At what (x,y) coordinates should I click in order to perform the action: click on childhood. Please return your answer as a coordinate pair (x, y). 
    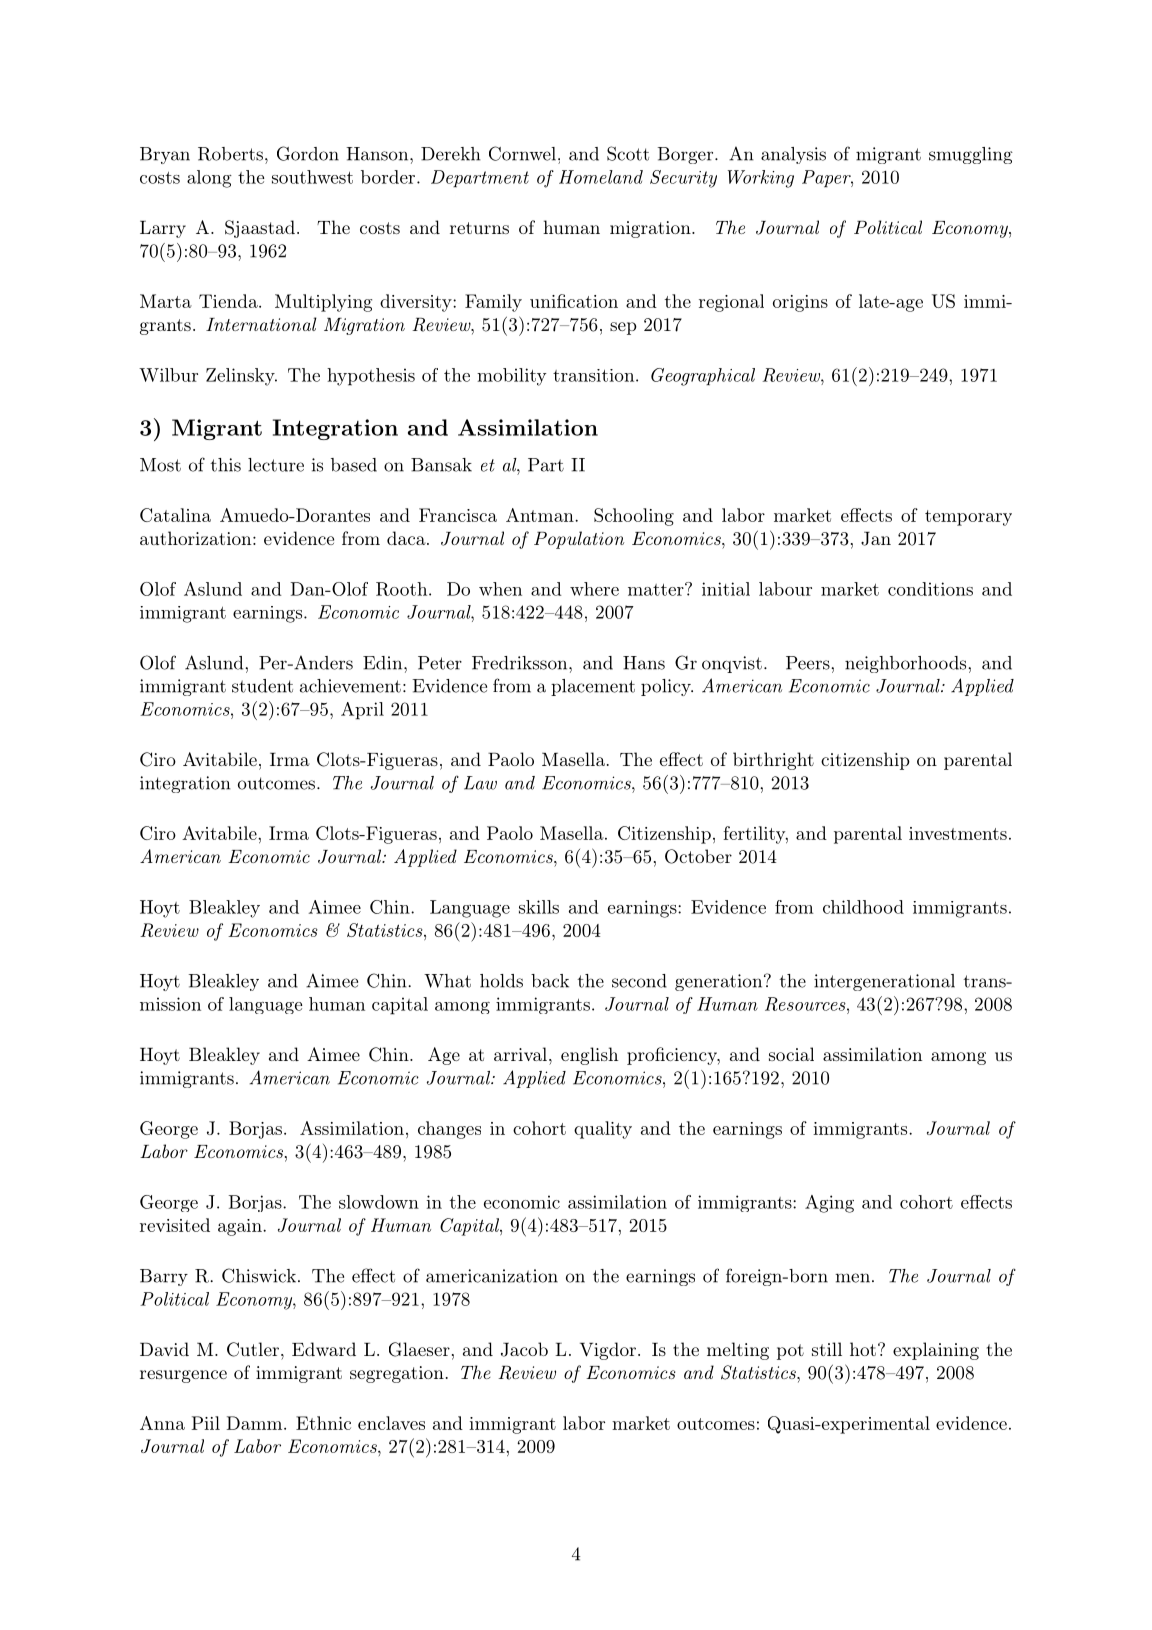
    Looking at the image, I should click on (863, 907).
